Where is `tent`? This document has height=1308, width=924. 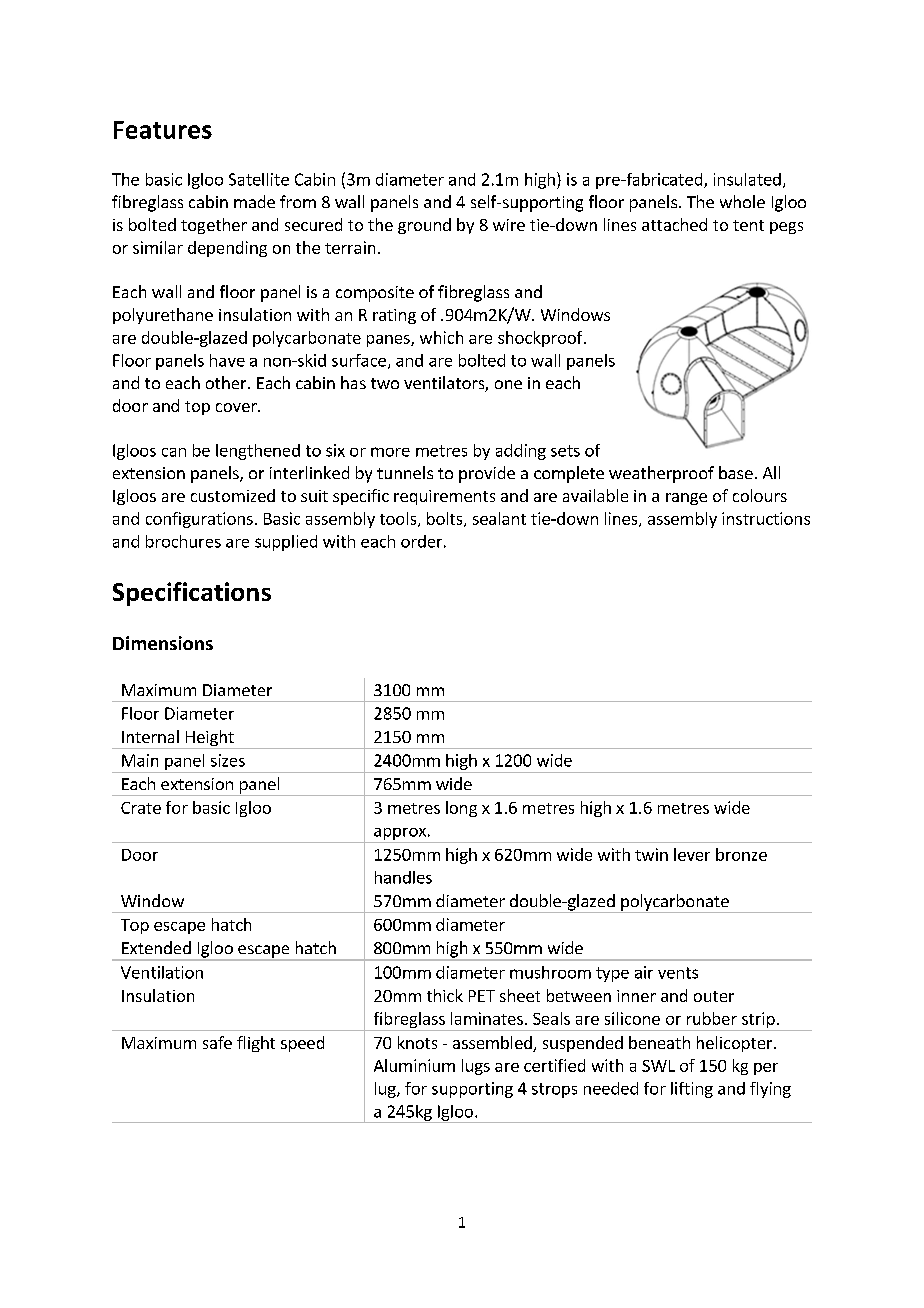
tent is located at coordinates (748, 225).
